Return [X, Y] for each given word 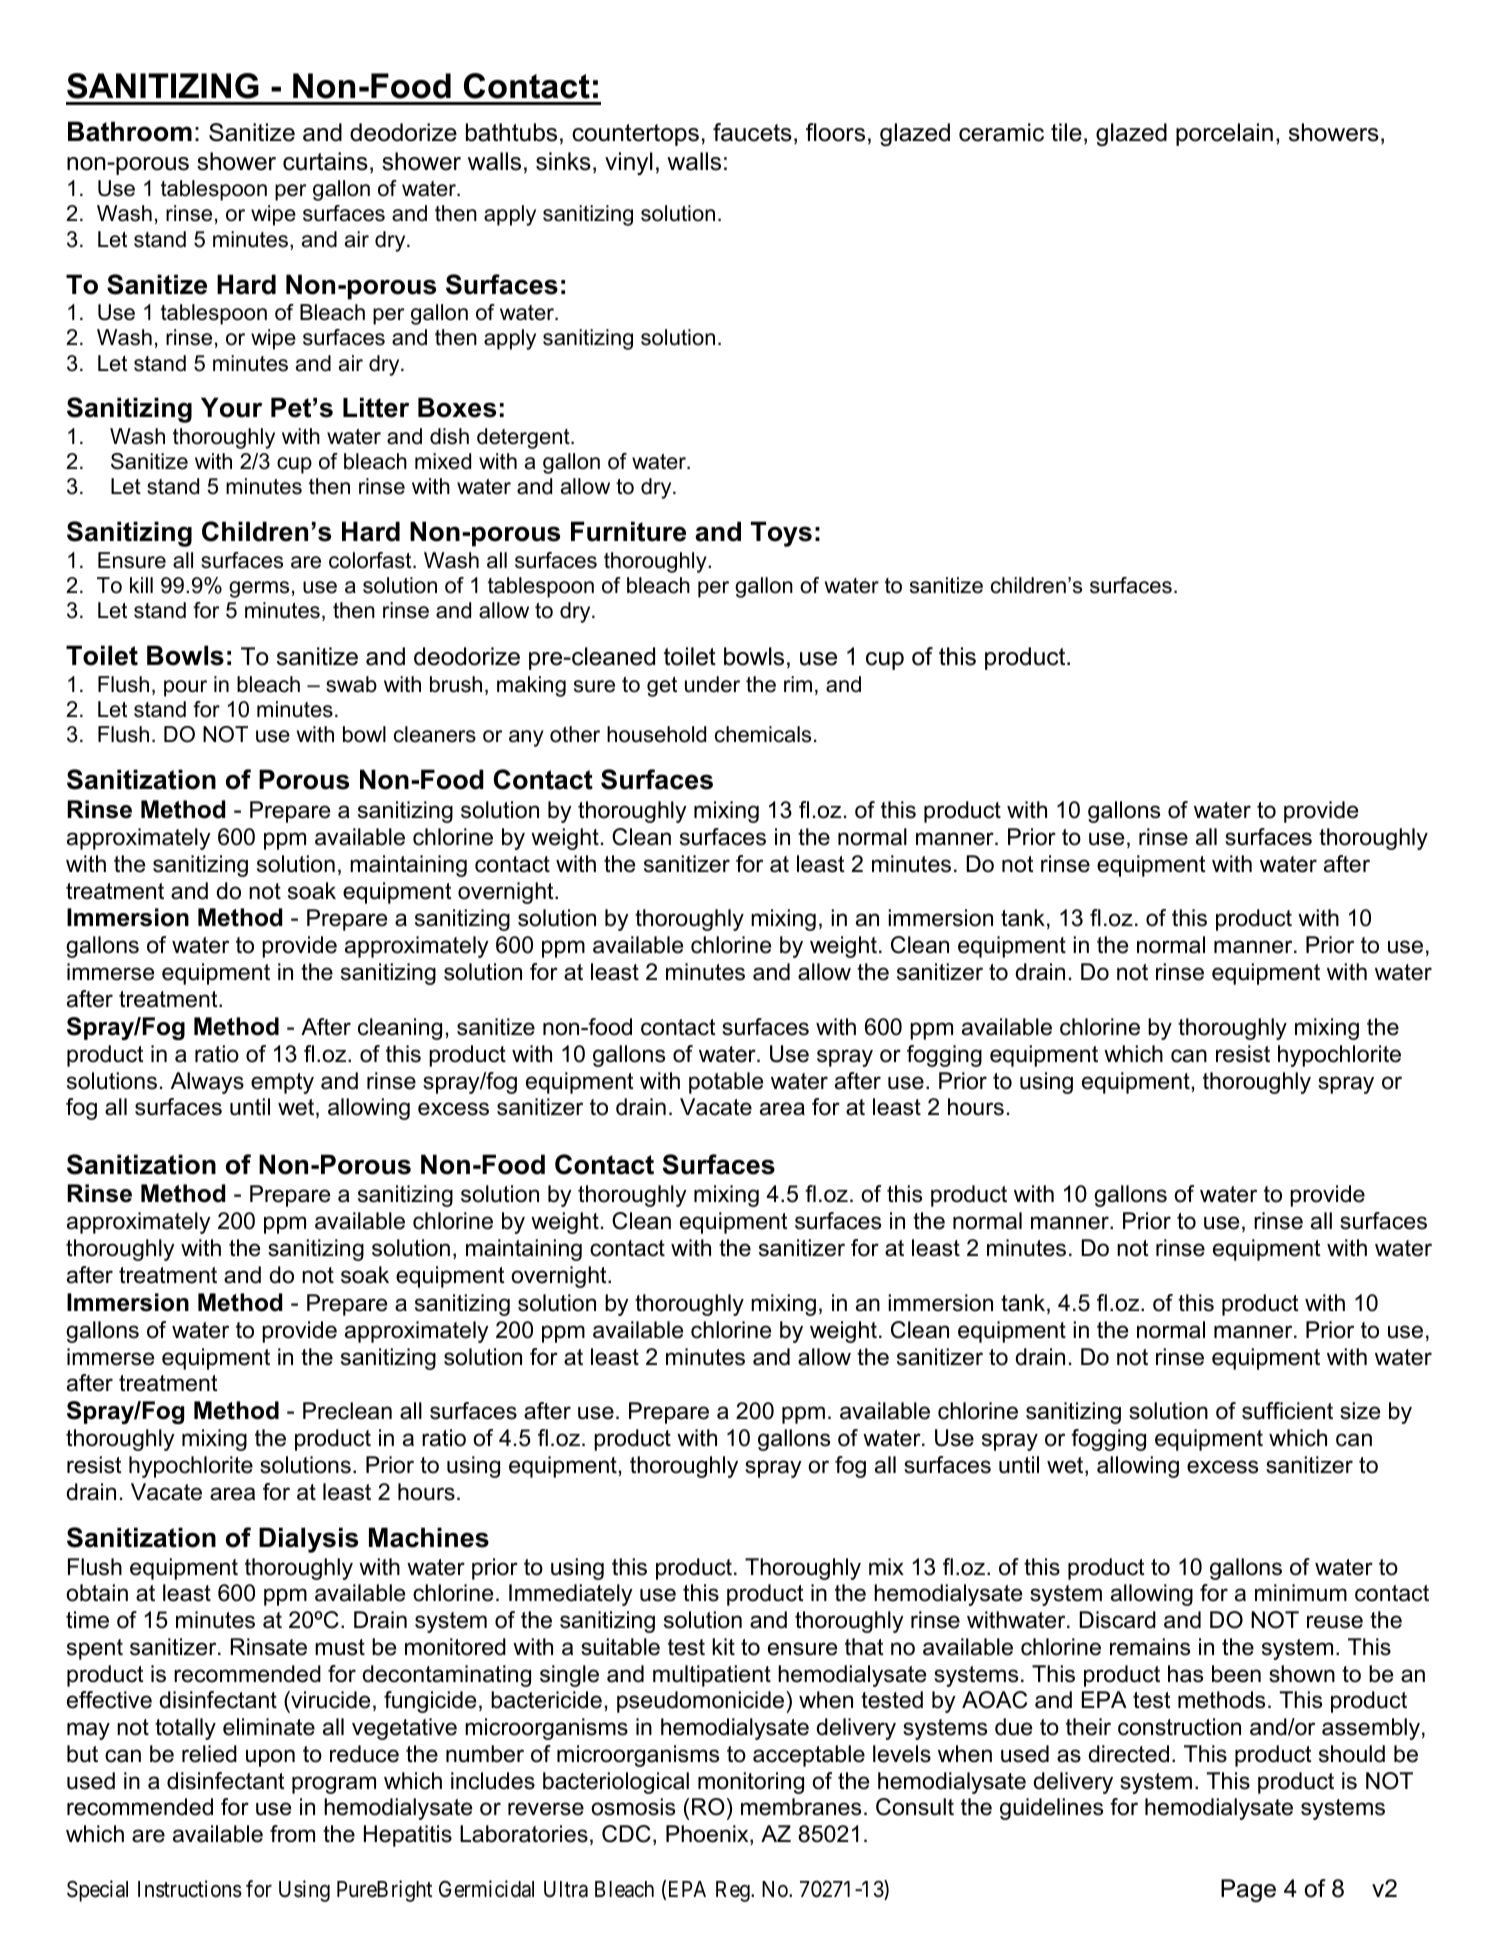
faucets [752, 132]
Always [207, 1083]
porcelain [1224, 134]
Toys [781, 534]
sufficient [1287, 1411]
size [1360, 1411]
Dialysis [308, 1540]
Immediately [571, 1595]
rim [798, 684]
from [292, 1834]
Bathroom [130, 131]
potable [726, 1083]
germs [259, 589]
